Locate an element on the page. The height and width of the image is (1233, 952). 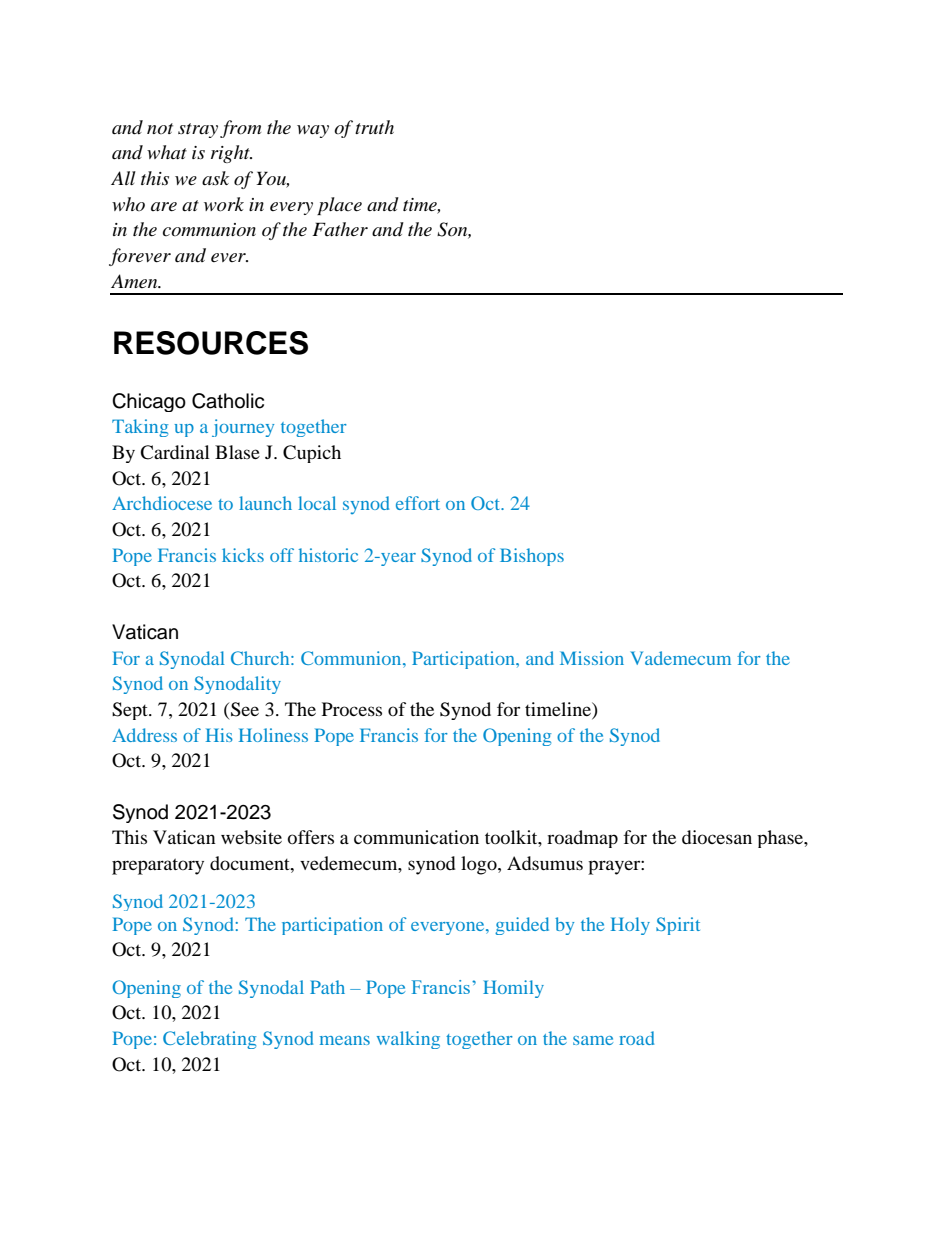
preparatory is located at coordinates (158, 866).
